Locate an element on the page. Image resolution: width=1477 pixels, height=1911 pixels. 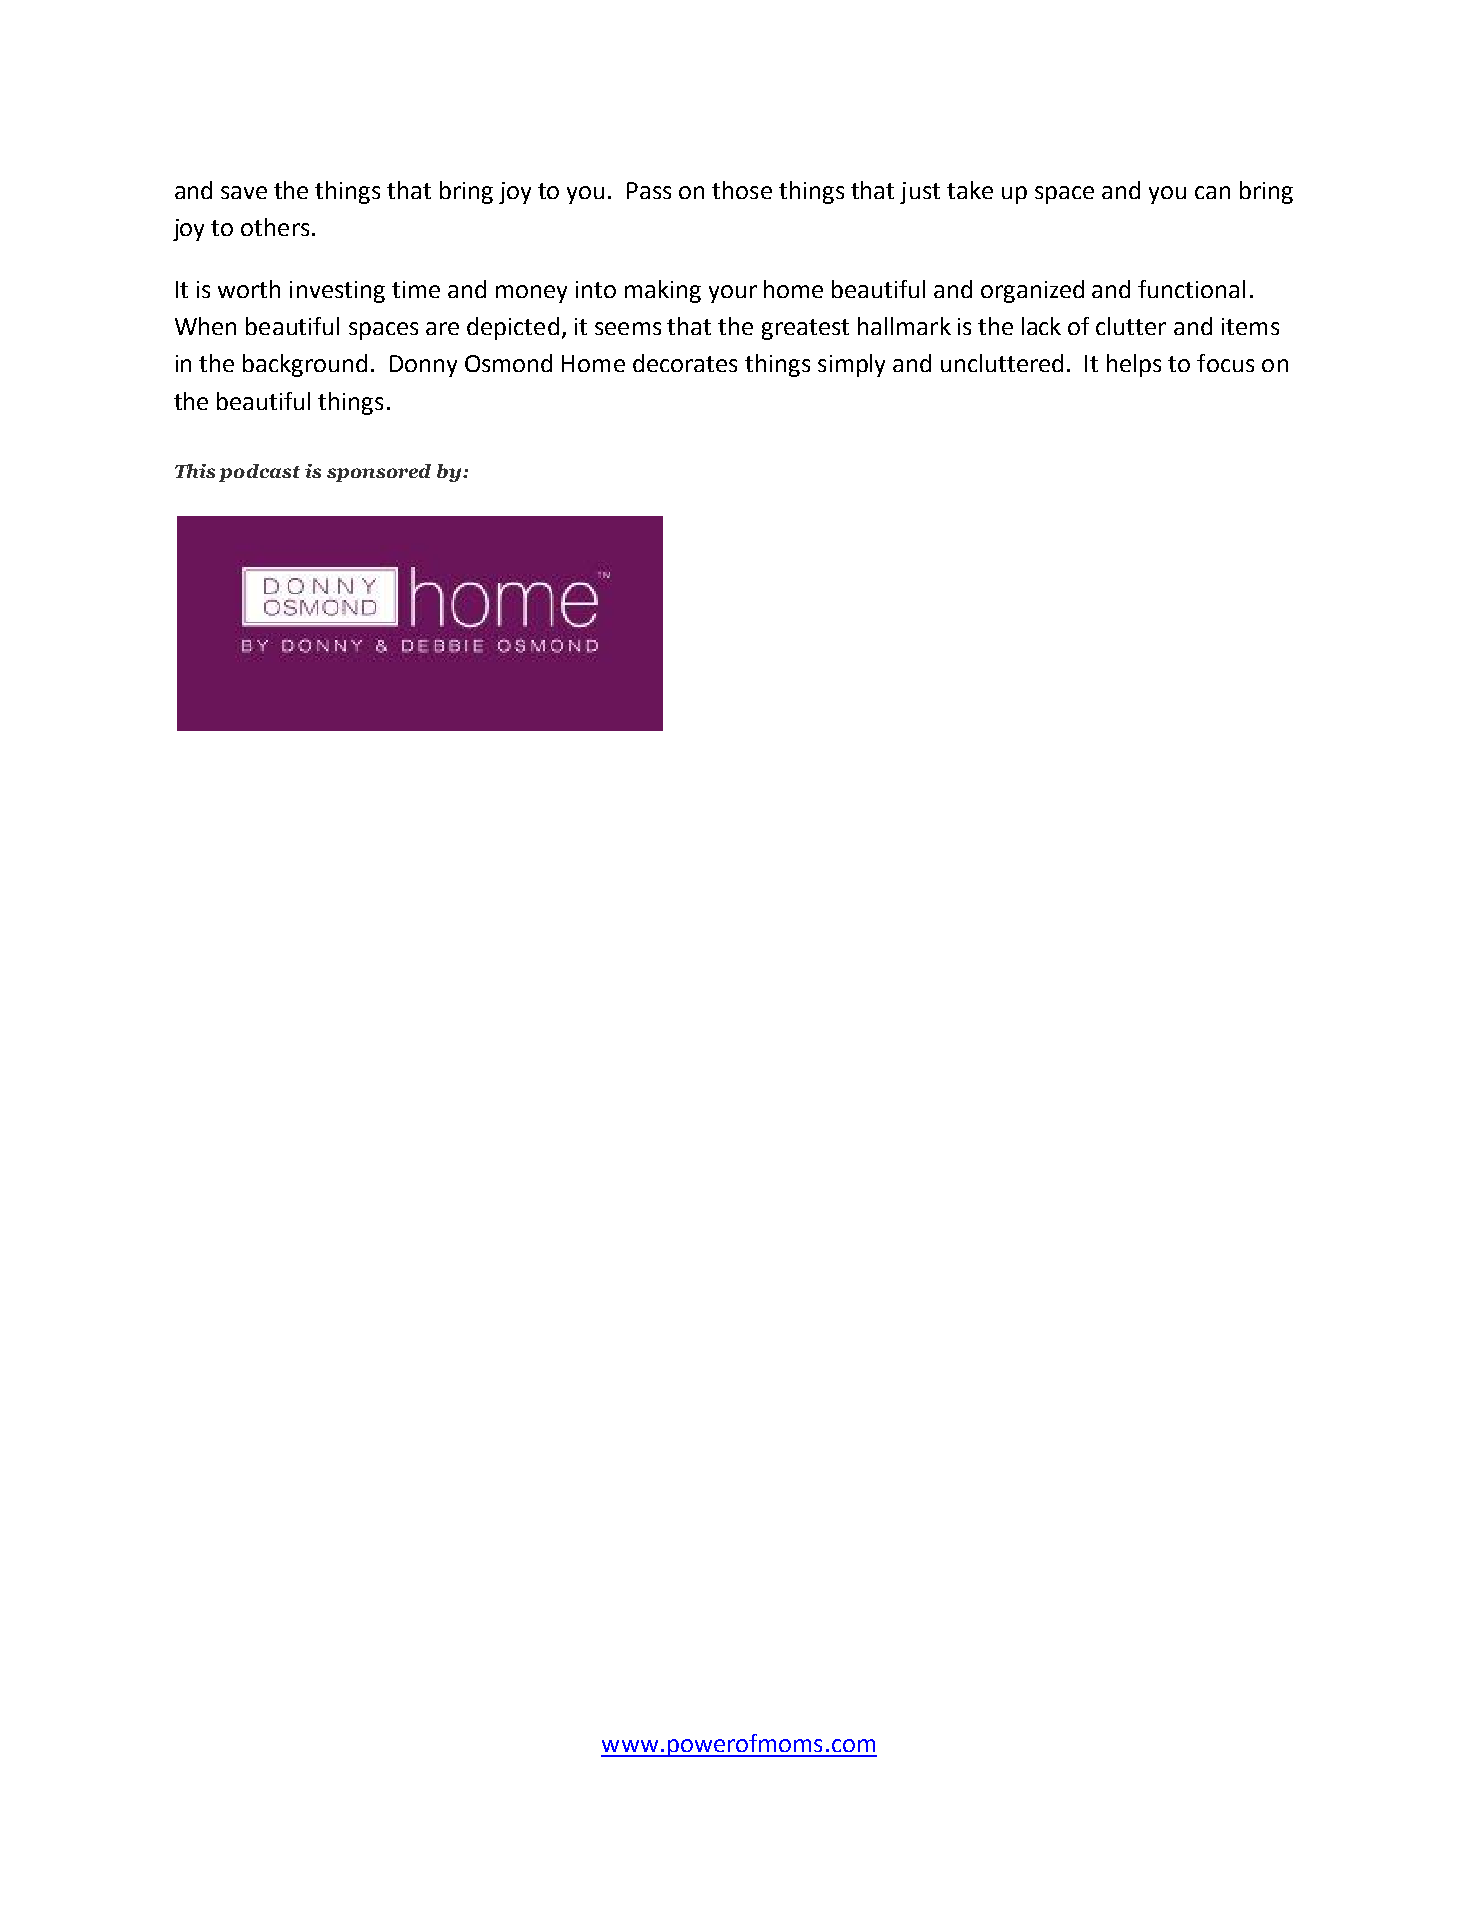
greatest is located at coordinates (805, 329).
